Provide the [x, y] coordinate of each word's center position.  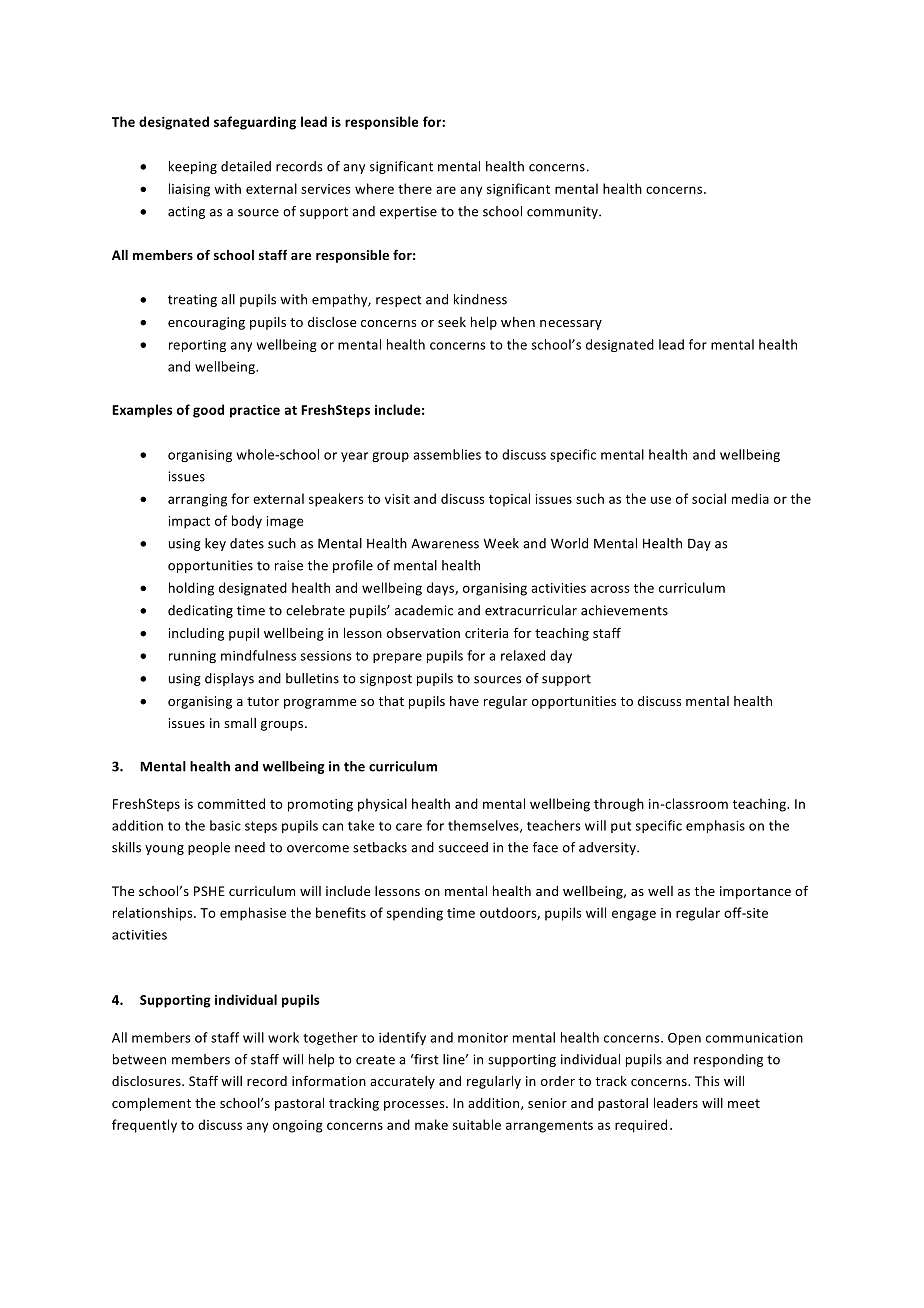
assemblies [447, 454]
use [661, 500]
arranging [197, 500]
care [409, 827]
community [563, 212]
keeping [193, 167]
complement [151, 1104]
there [415, 188]
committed [231, 803]
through [619, 805]
